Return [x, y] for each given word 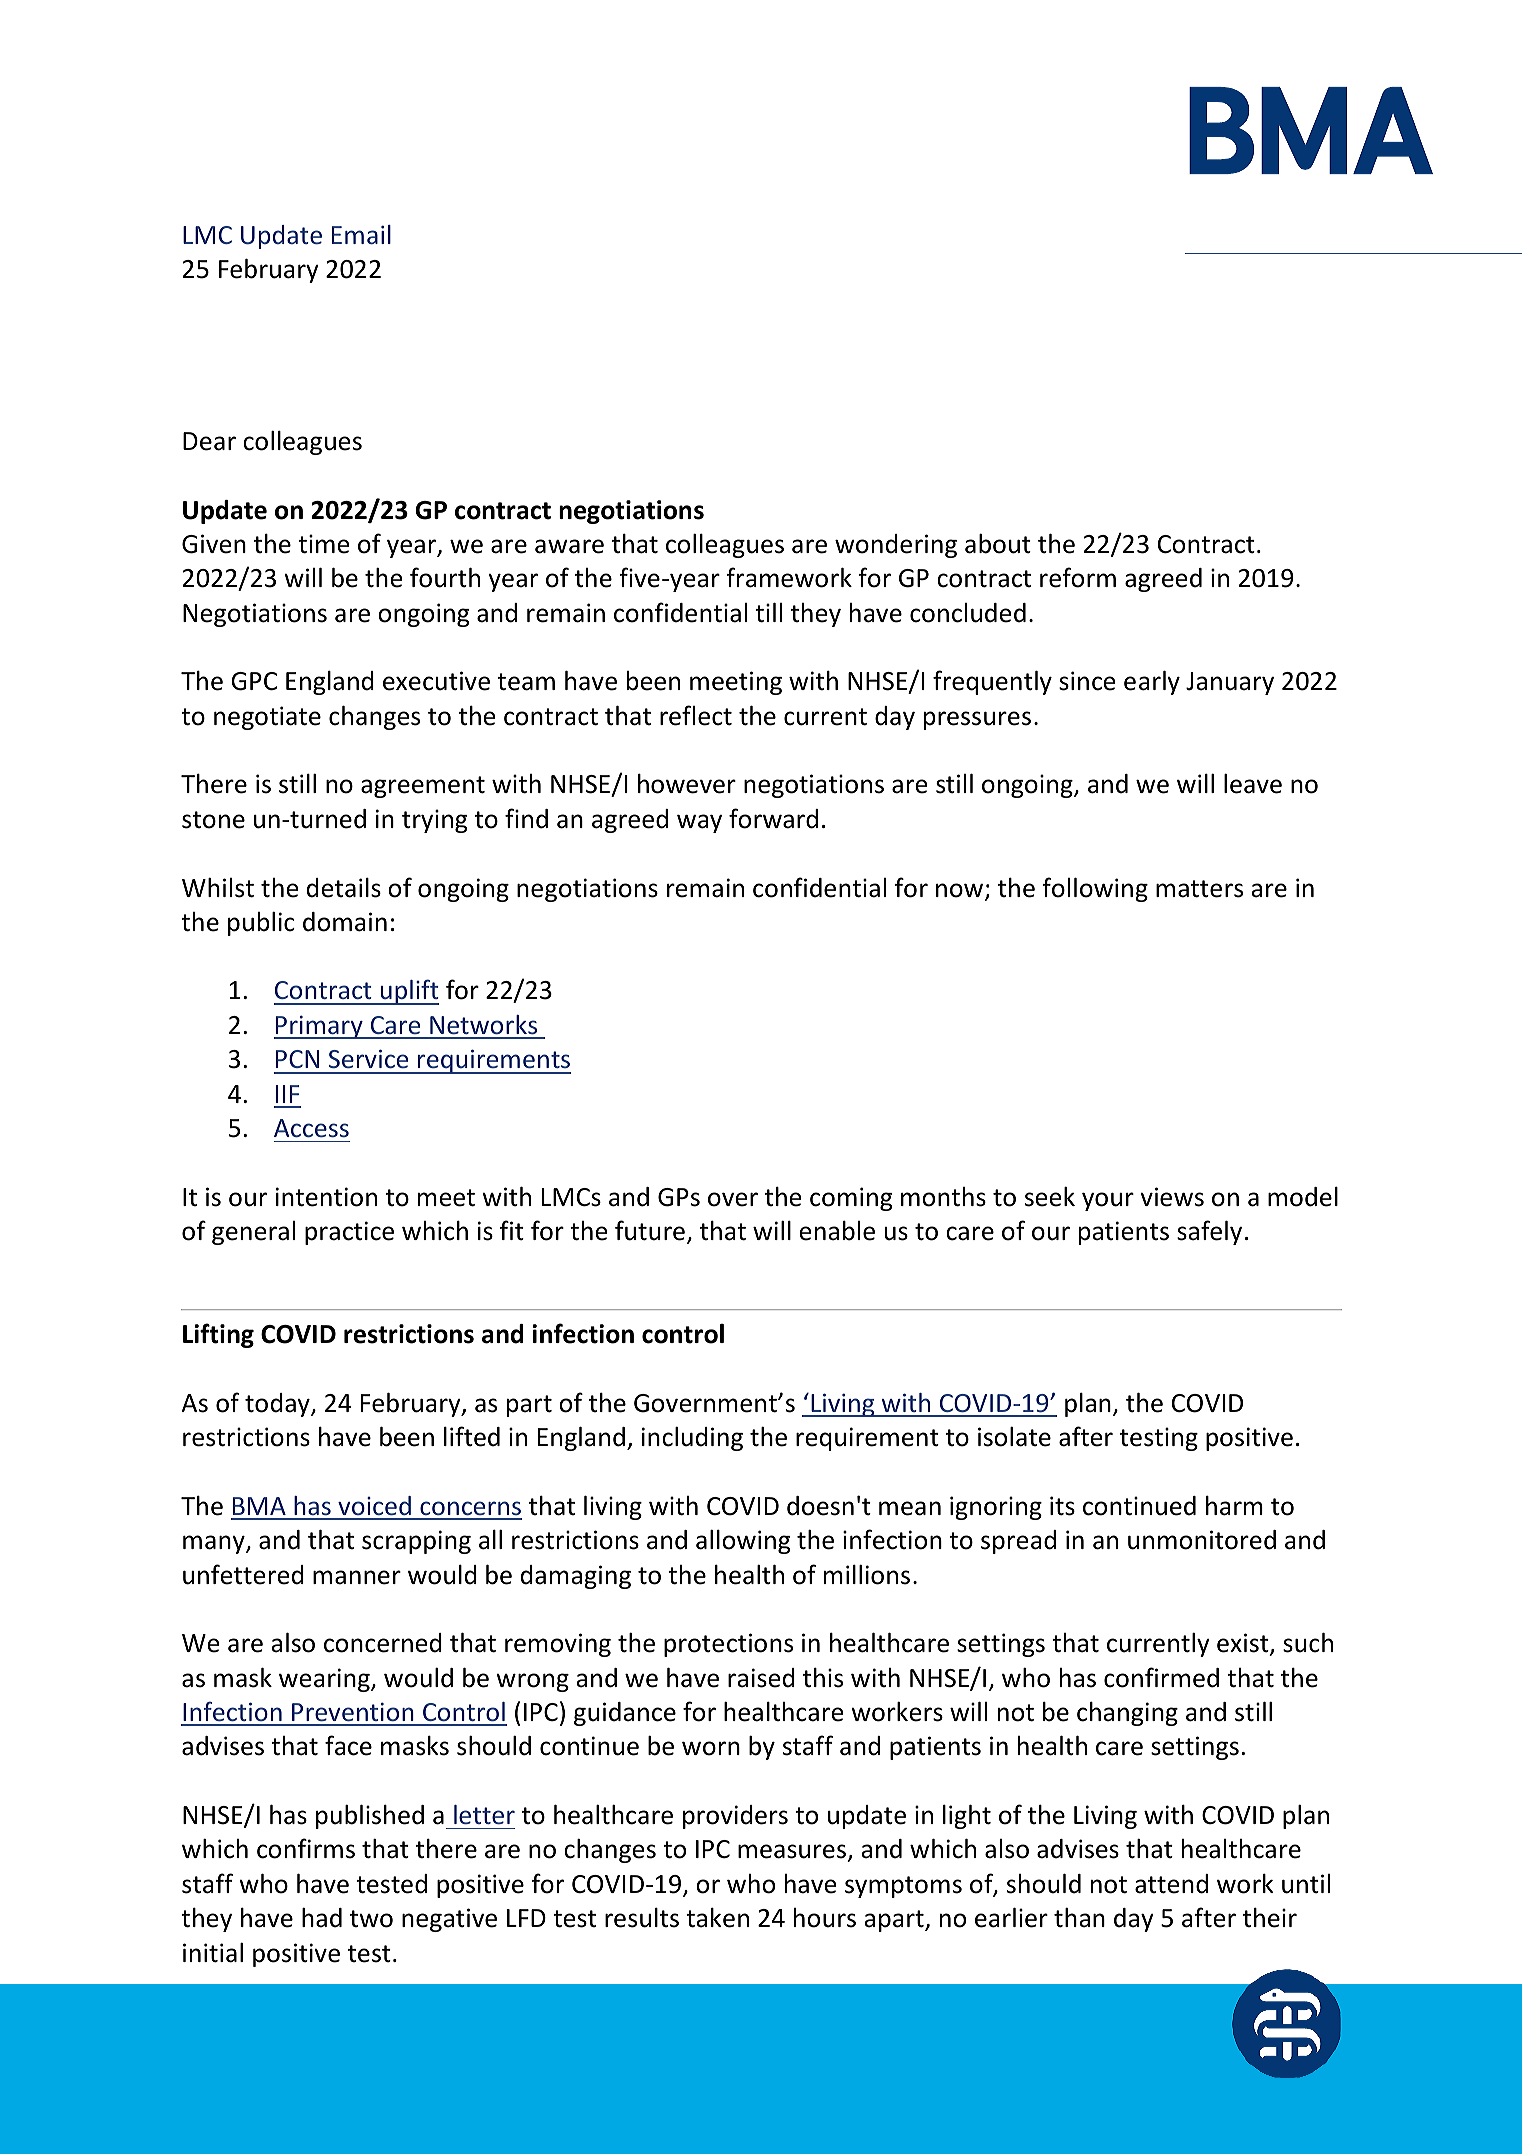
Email [361, 234]
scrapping [416, 1542]
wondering [896, 546]
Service [368, 1058]
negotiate [267, 718]
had [322, 1918]
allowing [743, 1542]
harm [1234, 1506]
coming [851, 1199]
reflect [696, 715]
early [1152, 683]
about [998, 544]
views [1172, 1197]
